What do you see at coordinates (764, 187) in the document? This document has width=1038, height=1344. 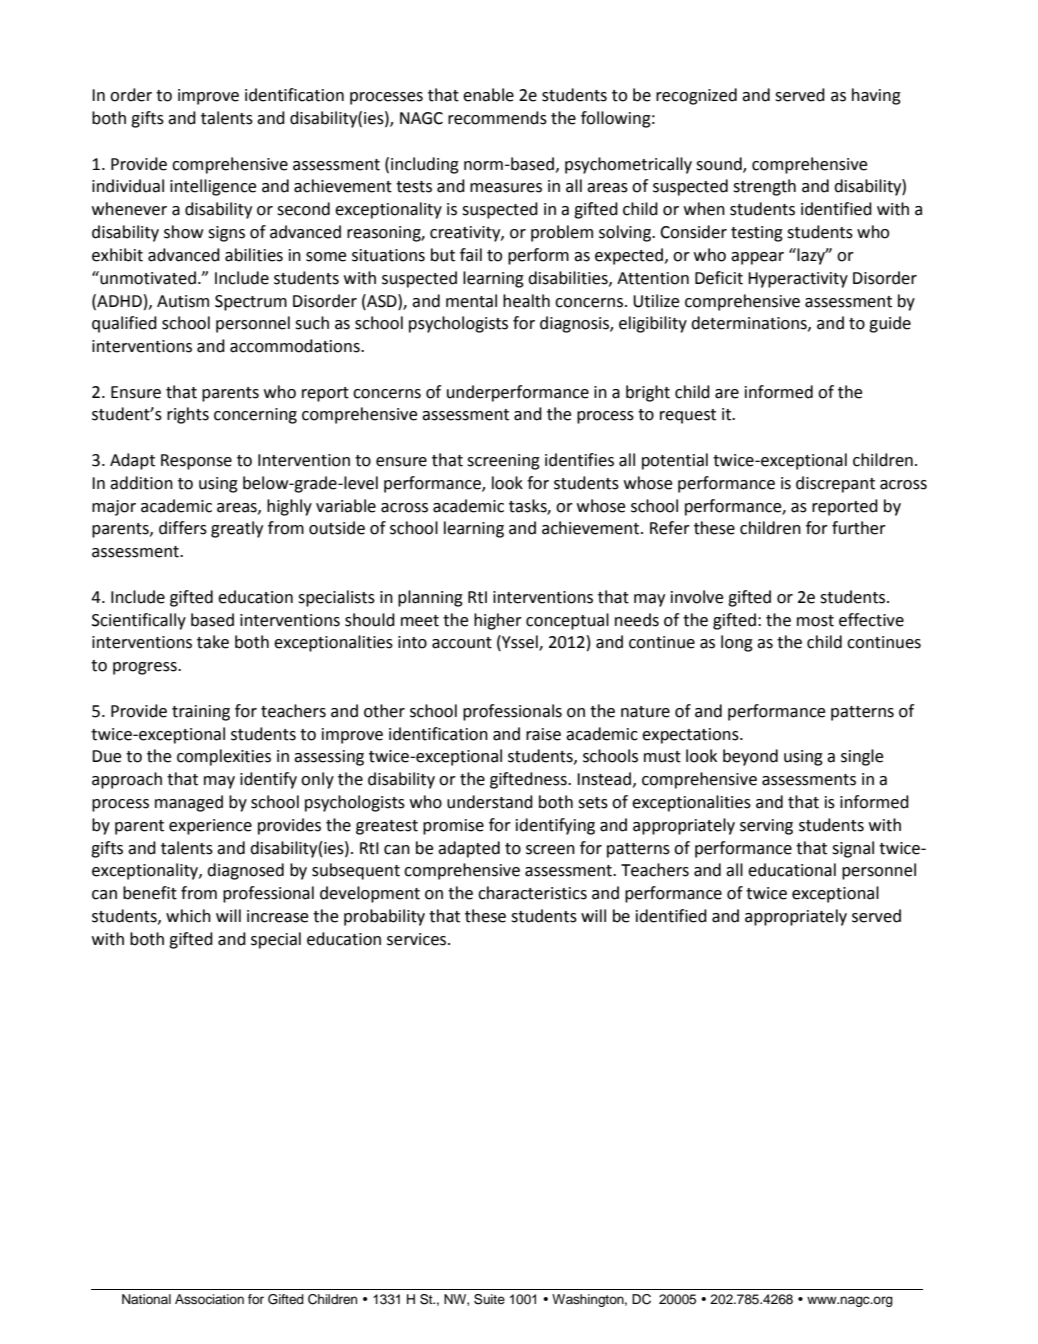 I see `strength` at bounding box center [764, 187].
